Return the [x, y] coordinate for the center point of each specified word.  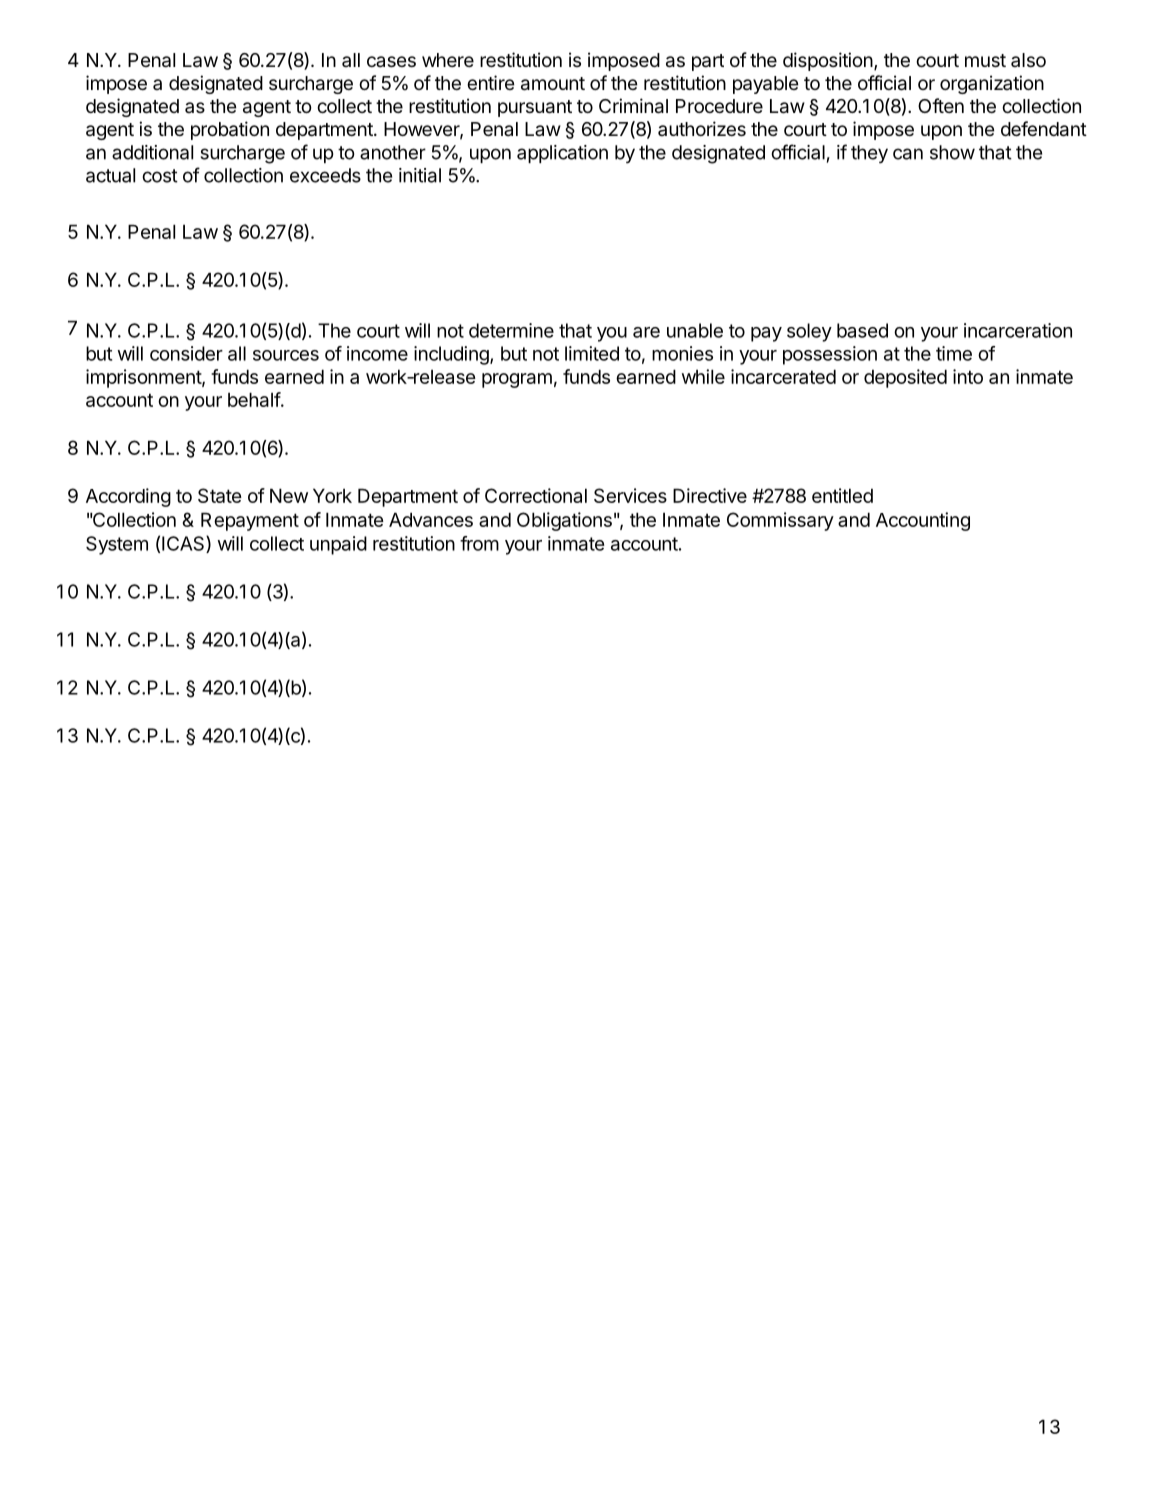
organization [992, 84]
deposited [905, 378]
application [562, 154]
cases [391, 62]
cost [160, 176]
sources [286, 355]
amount [553, 84]
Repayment [250, 521]
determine [511, 330]
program [517, 380]
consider [186, 353]
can [908, 154]
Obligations [564, 521]
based [862, 330]
